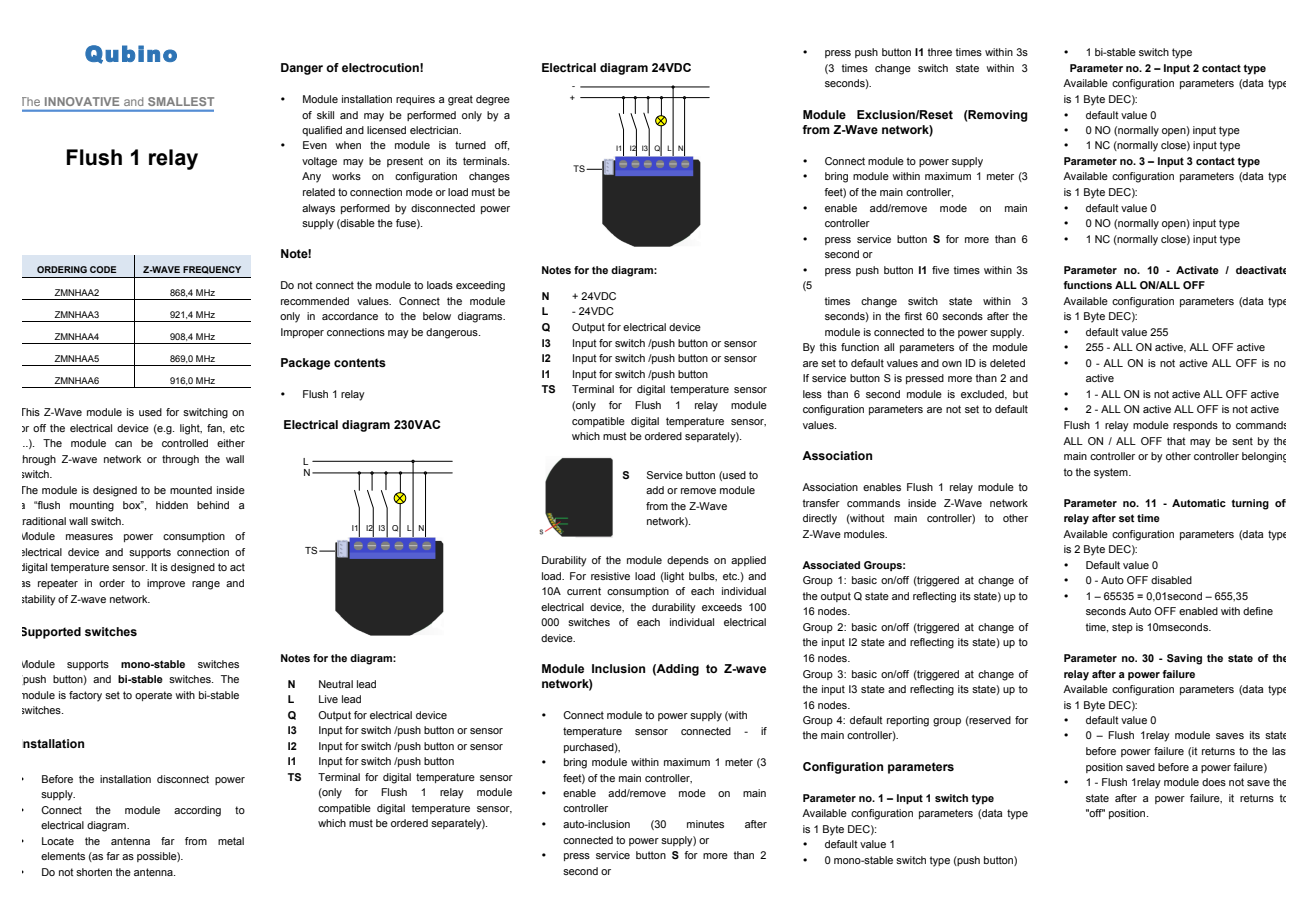  What do you see at coordinates (493, 100) in the screenshot?
I see `degree` at bounding box center [493, 100].
